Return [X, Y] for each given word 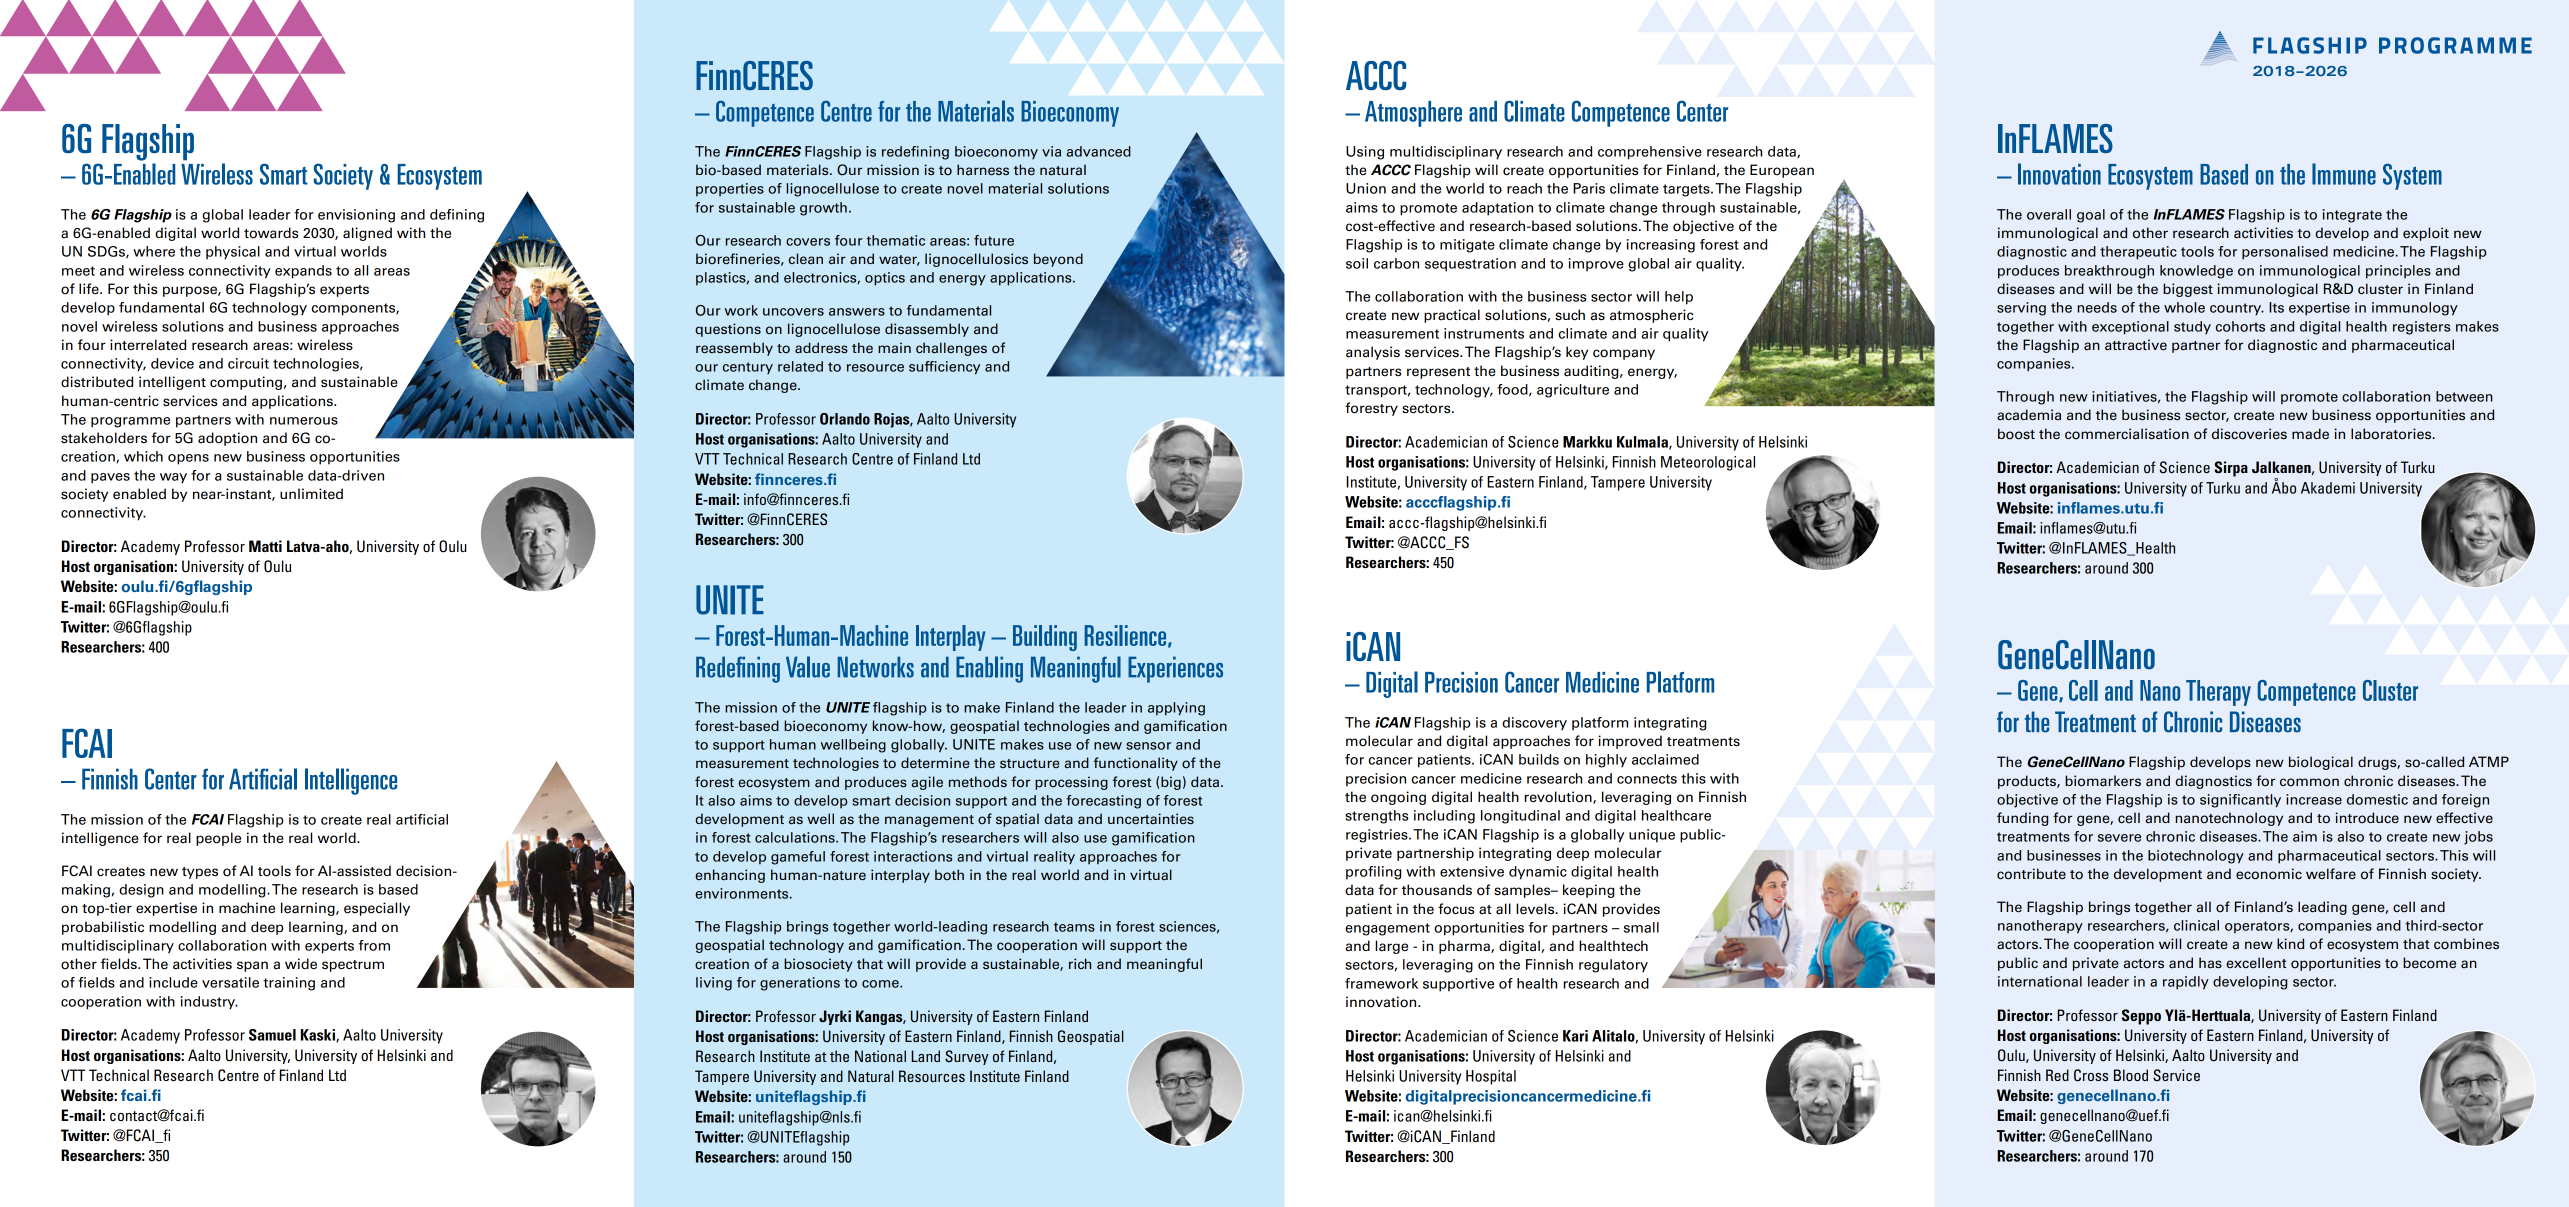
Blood [2131, 1075]
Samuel [272, 1035]
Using [1365, 153]
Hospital [1491, 1077]
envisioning [356, 216]
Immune [2344, 174]
